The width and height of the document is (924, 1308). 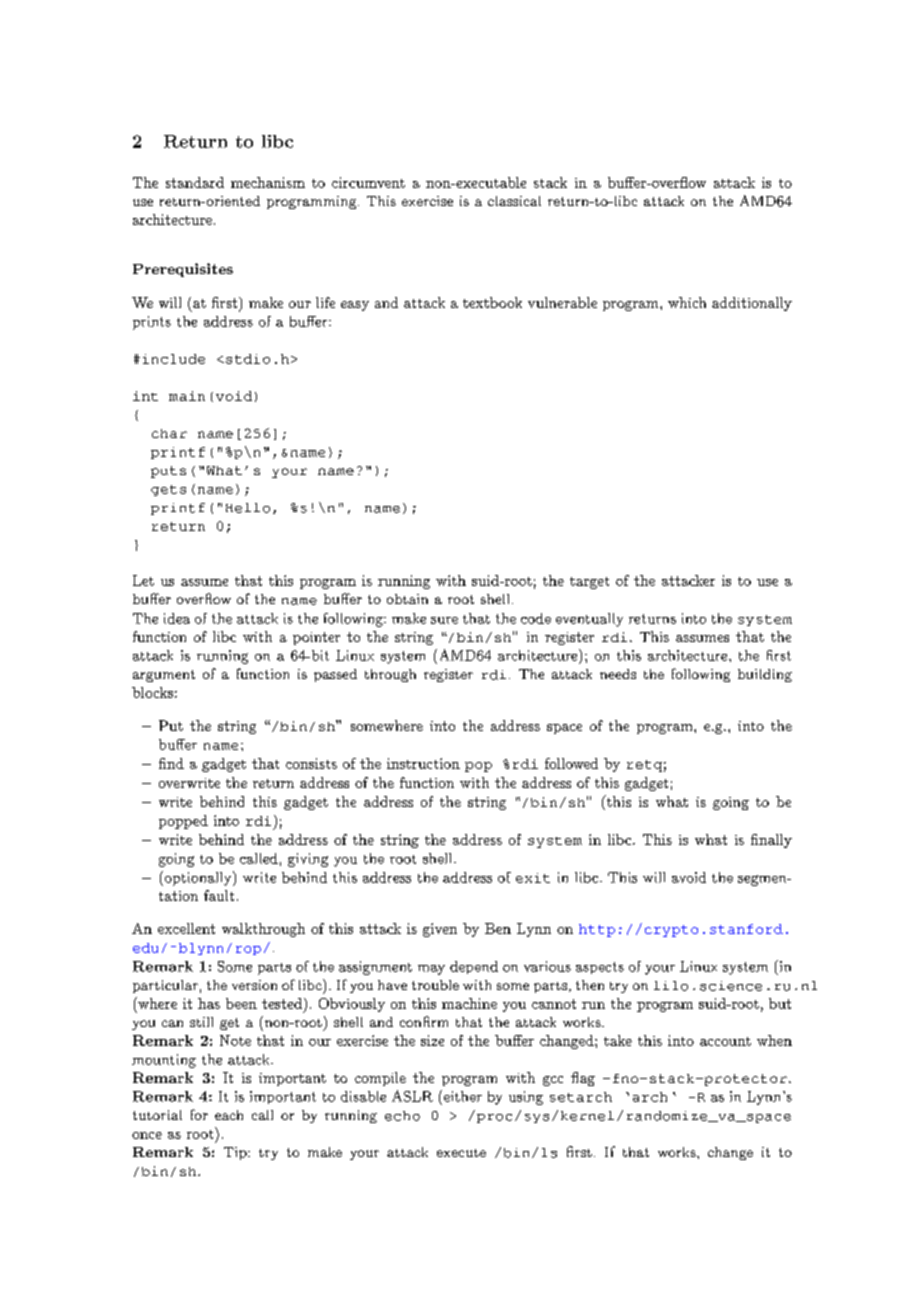 What do you see at coordinates (461, 1096) in the document?
I see `either` at bounding box center [461, 1096].
